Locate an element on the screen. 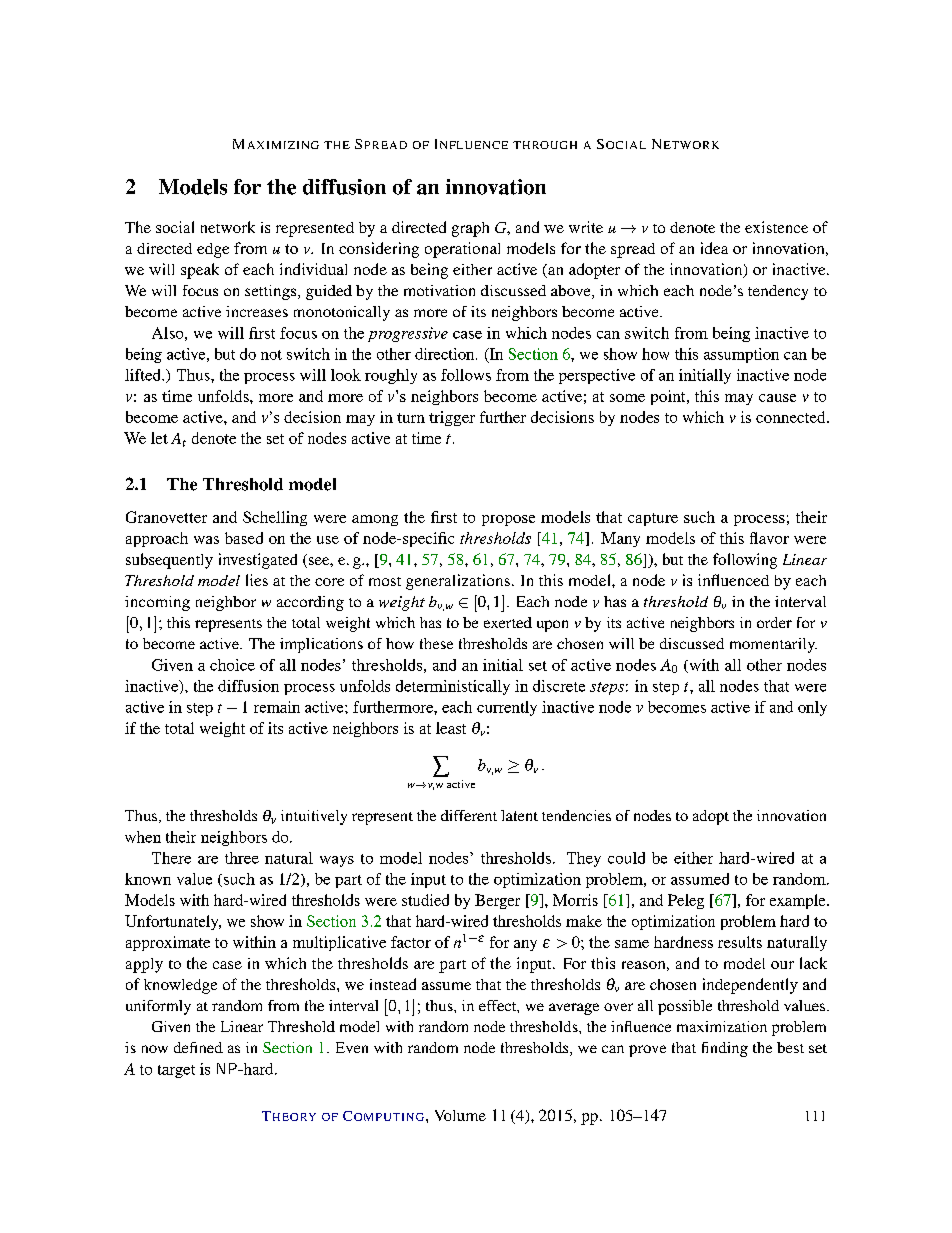  target is located at coordinates (176, 1071).
